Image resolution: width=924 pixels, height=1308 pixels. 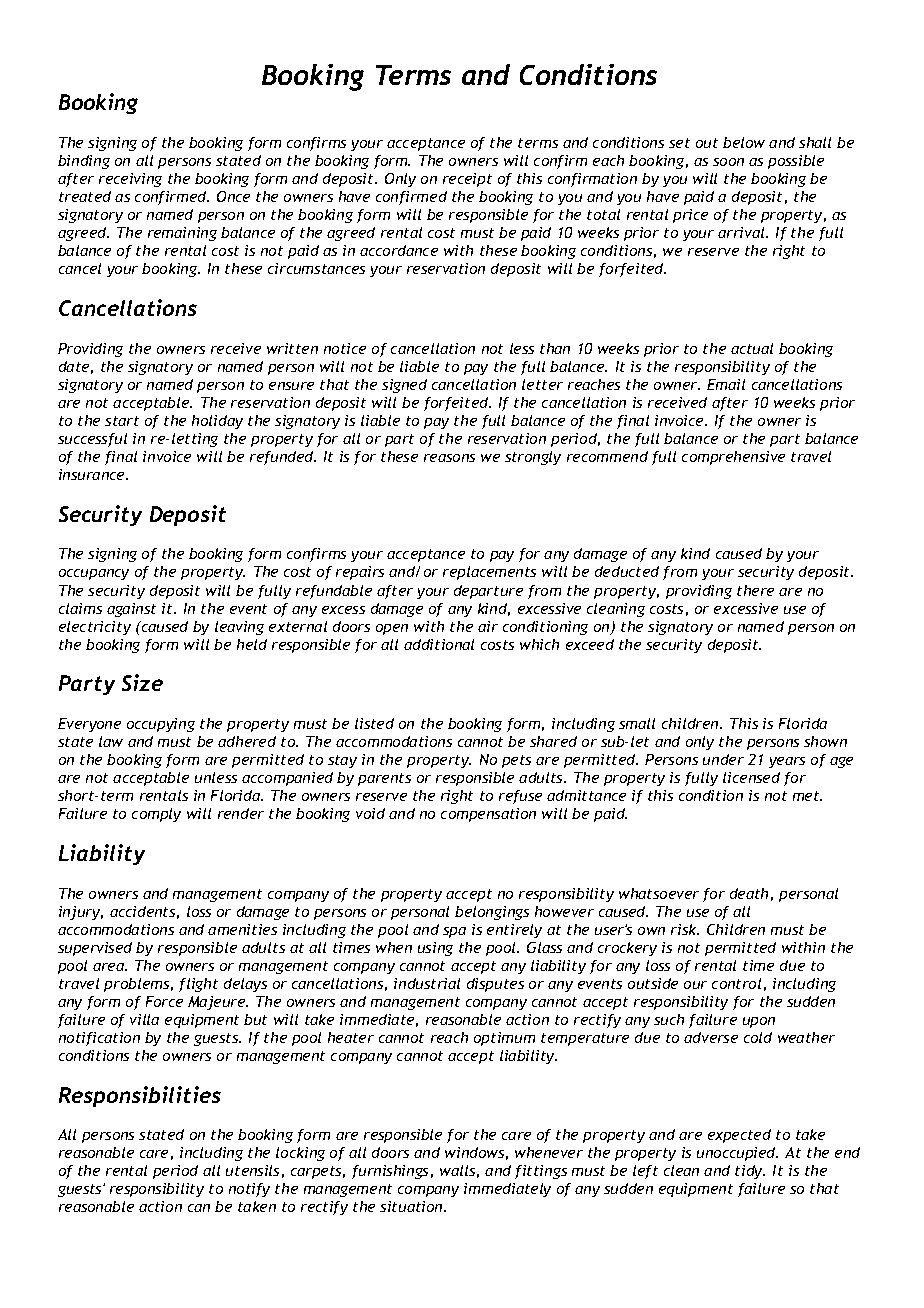 What do you see at coordinates (93, 474) in the screenshot?
I see `insurance` at bounding box center [93, 474].
